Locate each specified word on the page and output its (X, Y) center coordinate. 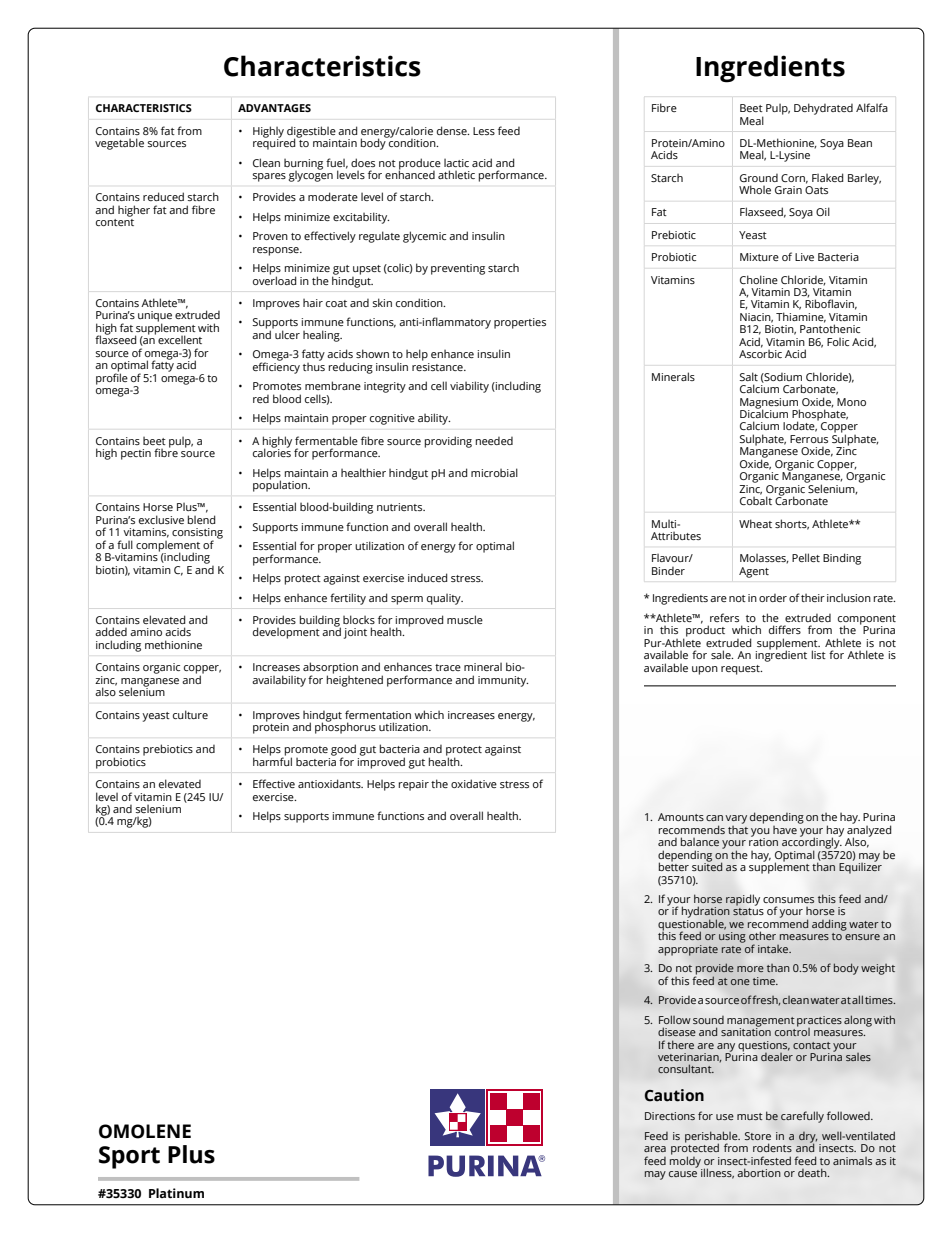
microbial (494, 472)
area (655, 1149)
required (275, 143)
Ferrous (809, 439)
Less (484, 131)
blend (202, 519)
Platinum (176, 1193)
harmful (272, 760)
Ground (759, 178)
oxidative (474, 783)
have (785, 830)
